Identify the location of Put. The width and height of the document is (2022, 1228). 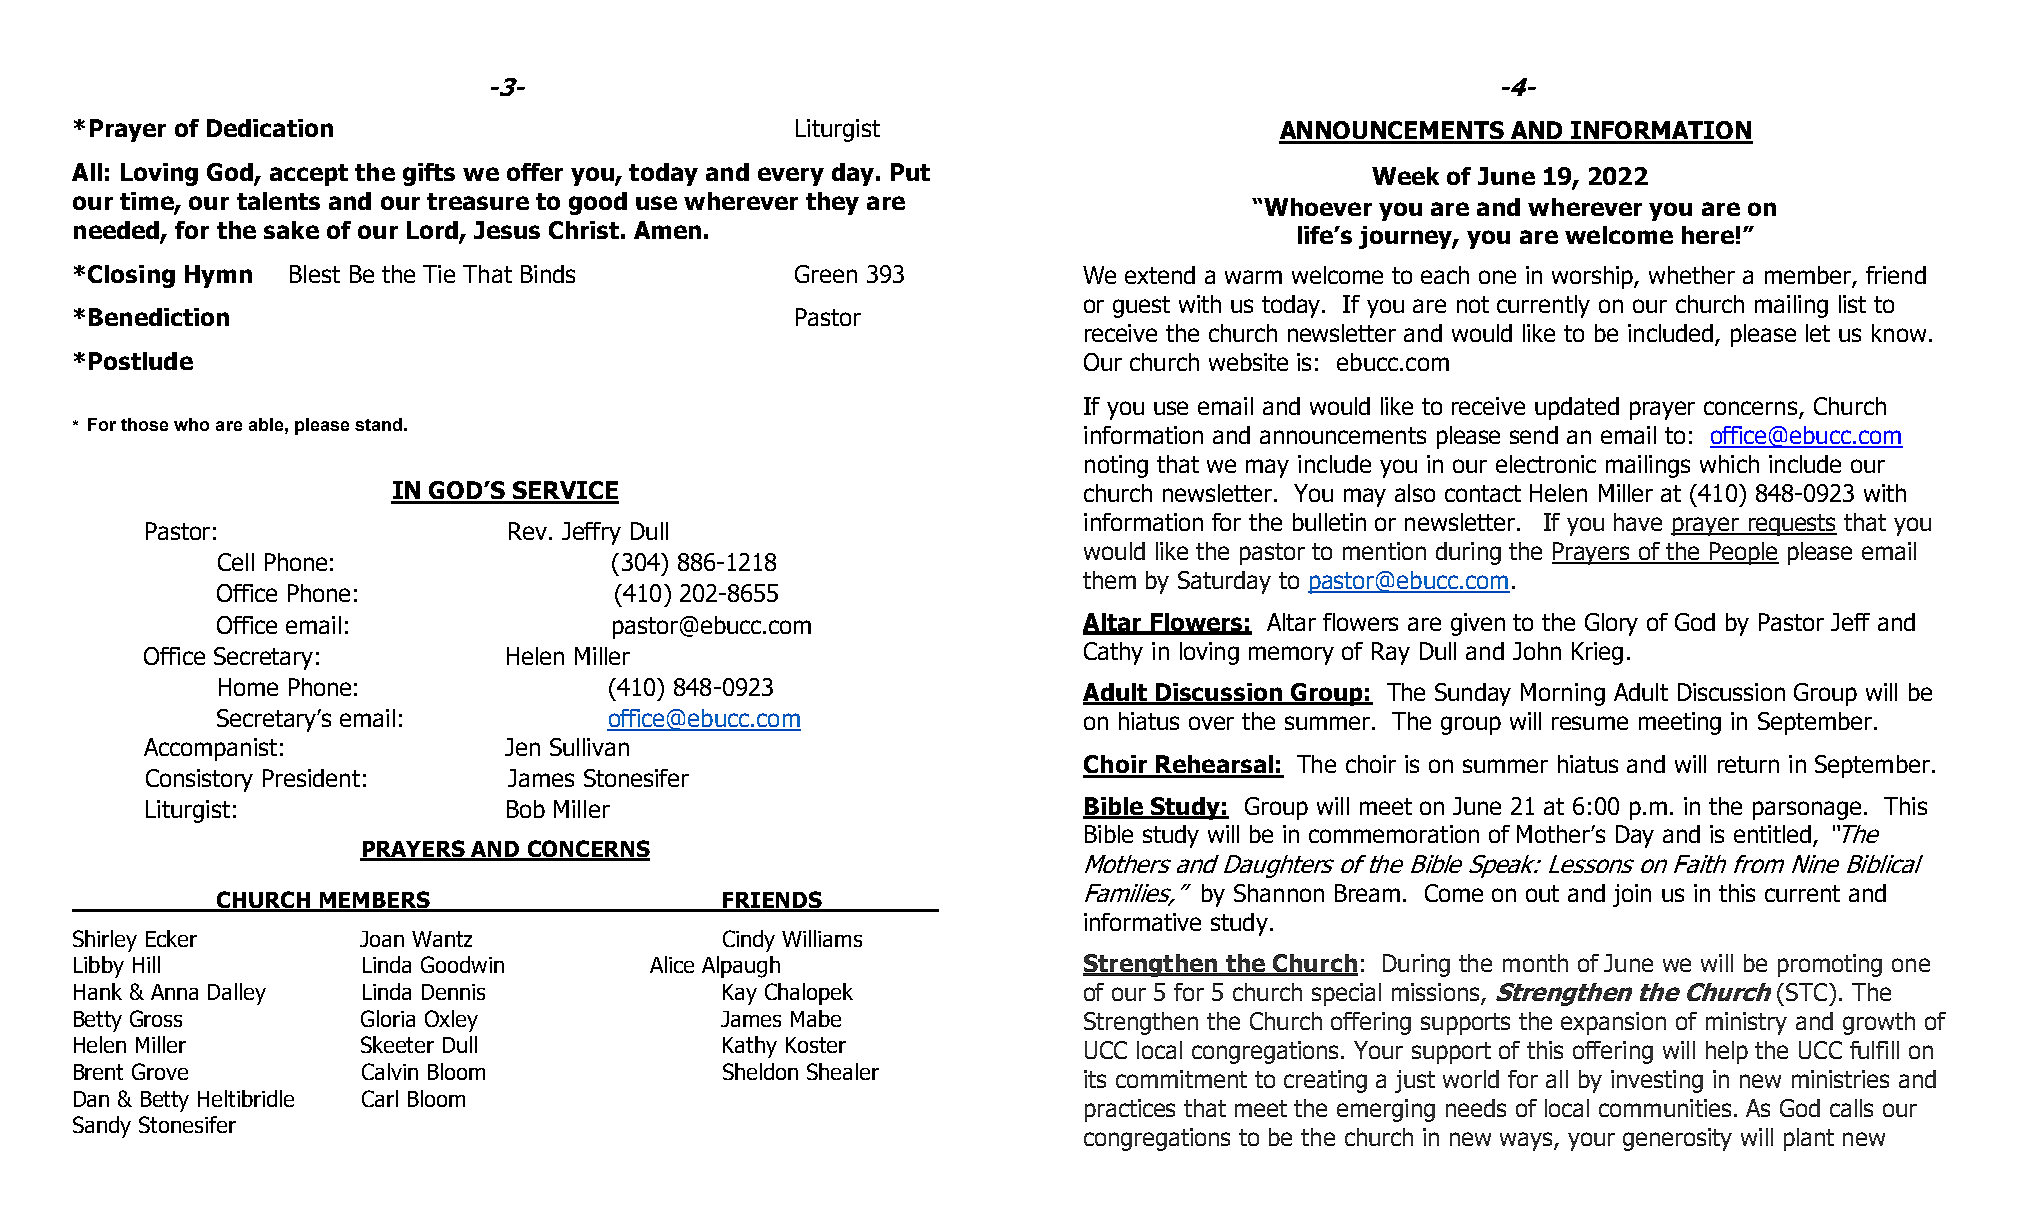
(910, 172).
